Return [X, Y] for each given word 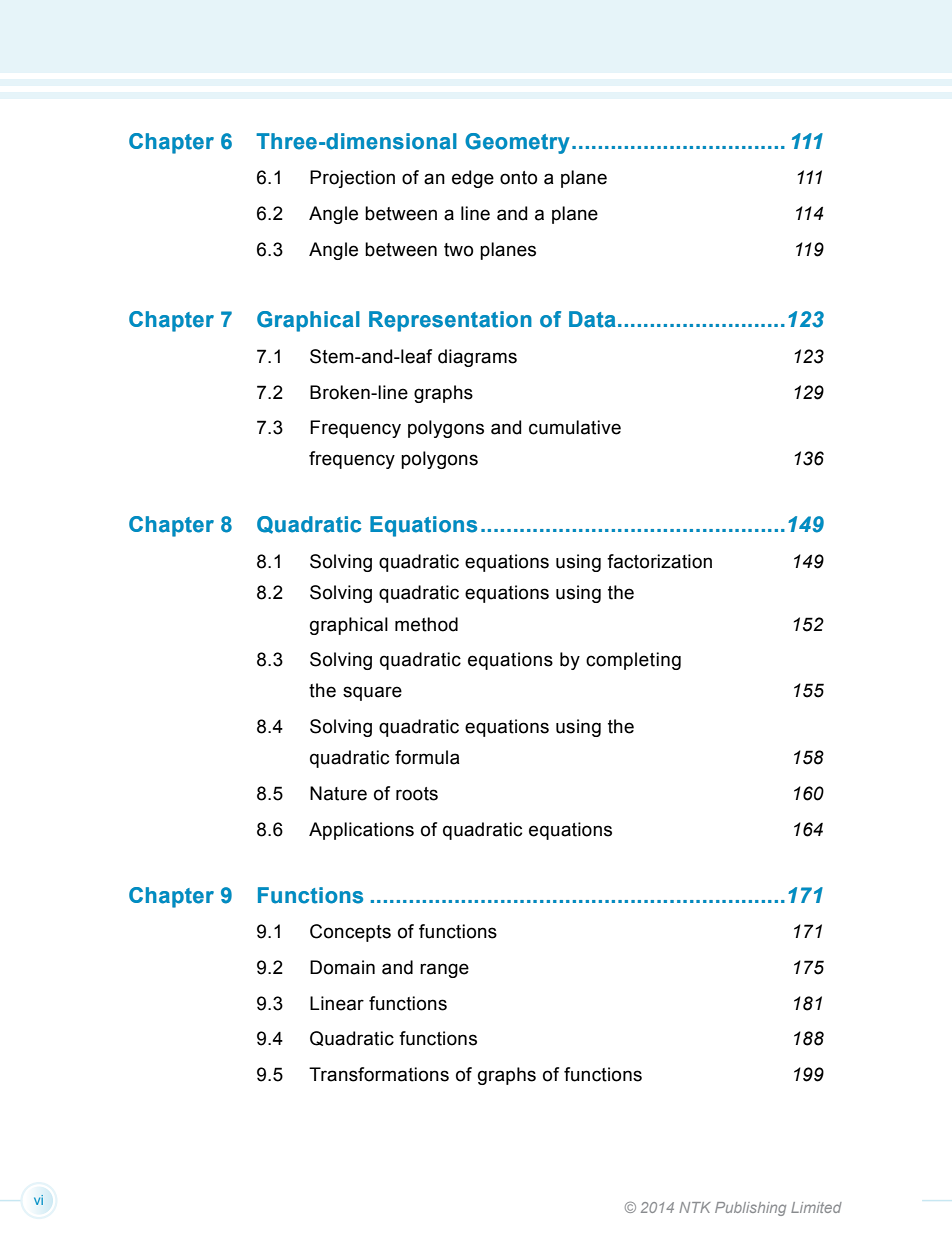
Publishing [750, 1209]
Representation [450, 321]
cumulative [575, 427]
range [444, 970]
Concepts [350, 933]
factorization [659, 561]
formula [427, 757]
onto [518, 178]
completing [633, 661]
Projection [352, 179]
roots [417, 794]
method [426, 624]
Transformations [379, 1074]
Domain [342, 967]
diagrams [477, 358]
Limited [816, 1207]
